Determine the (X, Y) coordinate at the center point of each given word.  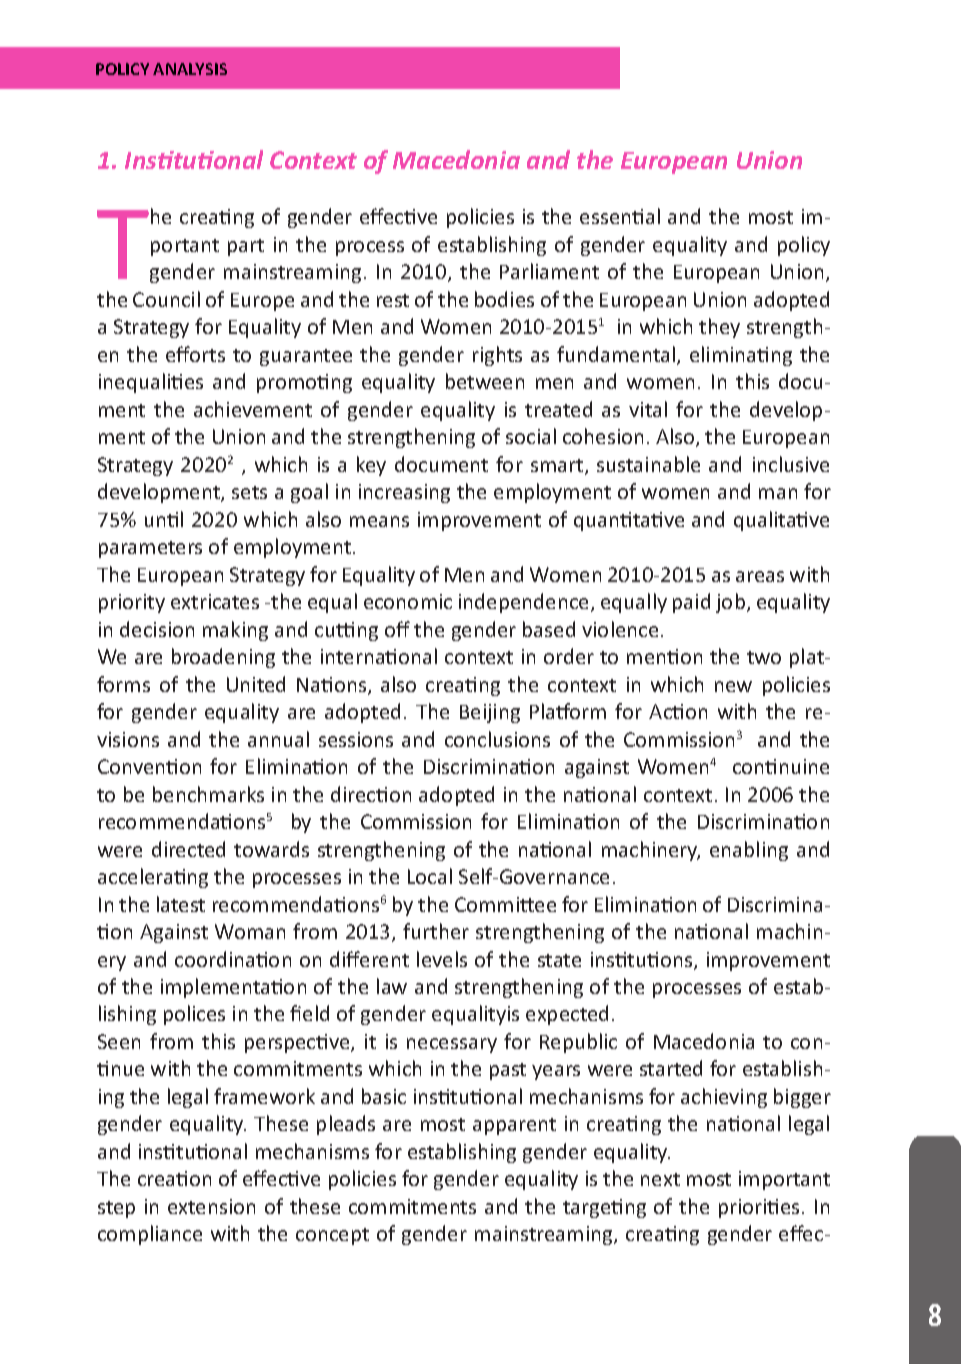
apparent (514, 1126)
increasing (404, 493)
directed (188, 849)
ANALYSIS (190, 69)
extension (211, 1206)
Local (430, 876)
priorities (759, 1208)
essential (620, 216)
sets (249, 492)
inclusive (791, 464)
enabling (749, 851)
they (719, 328)
